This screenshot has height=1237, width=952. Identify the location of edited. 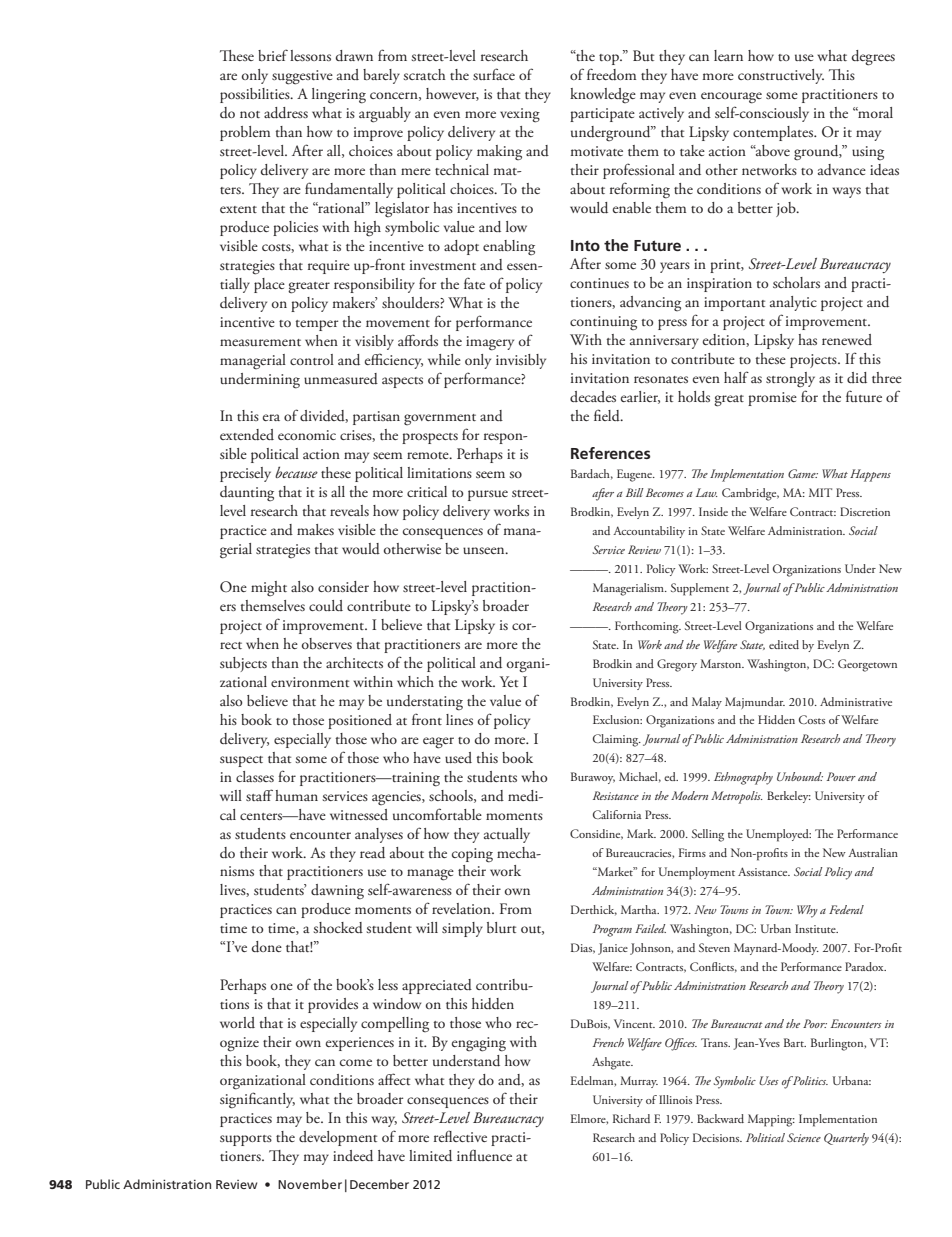
(784, 644).
